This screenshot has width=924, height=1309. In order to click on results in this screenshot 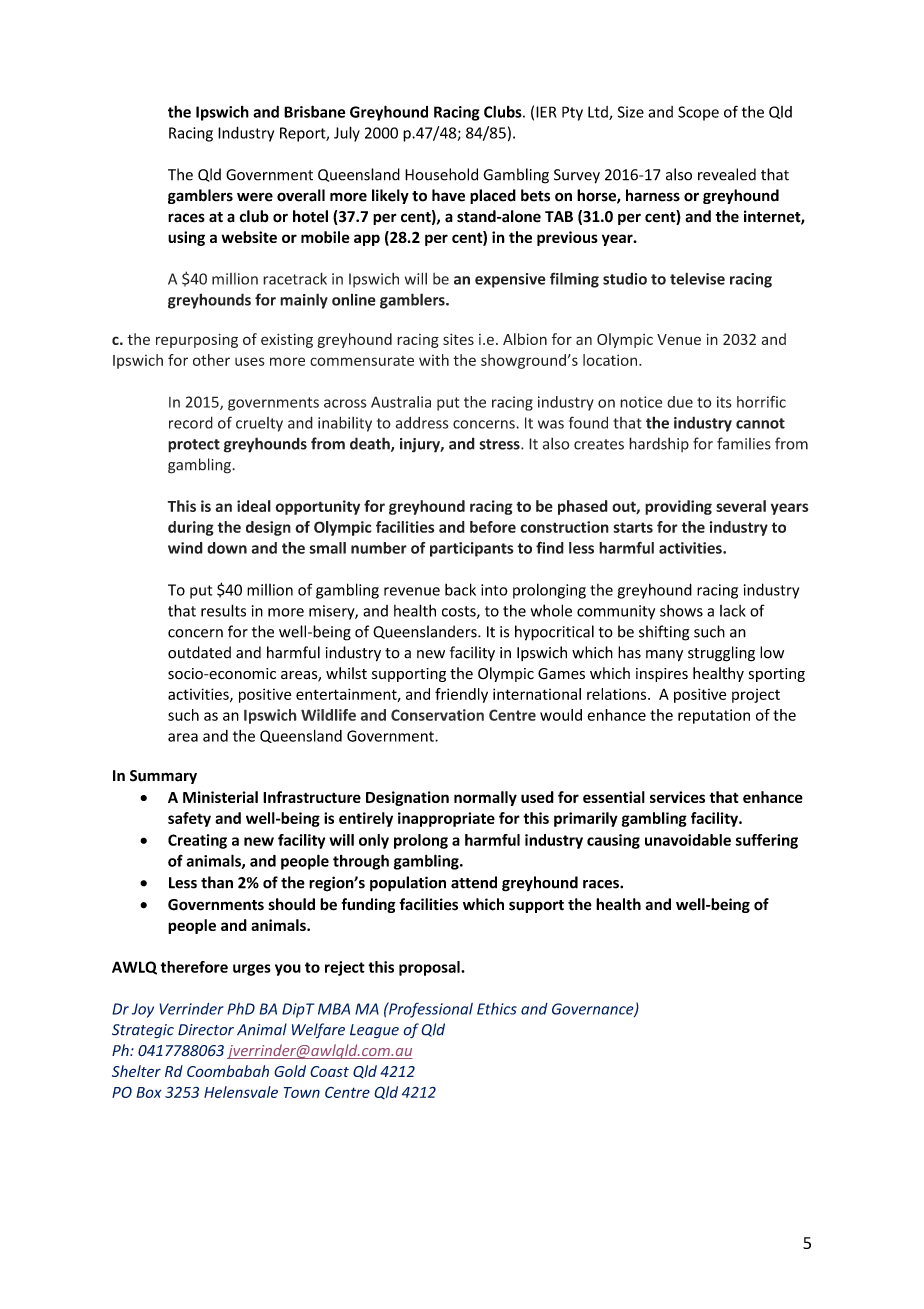, I will do `click(223, 610)`.
